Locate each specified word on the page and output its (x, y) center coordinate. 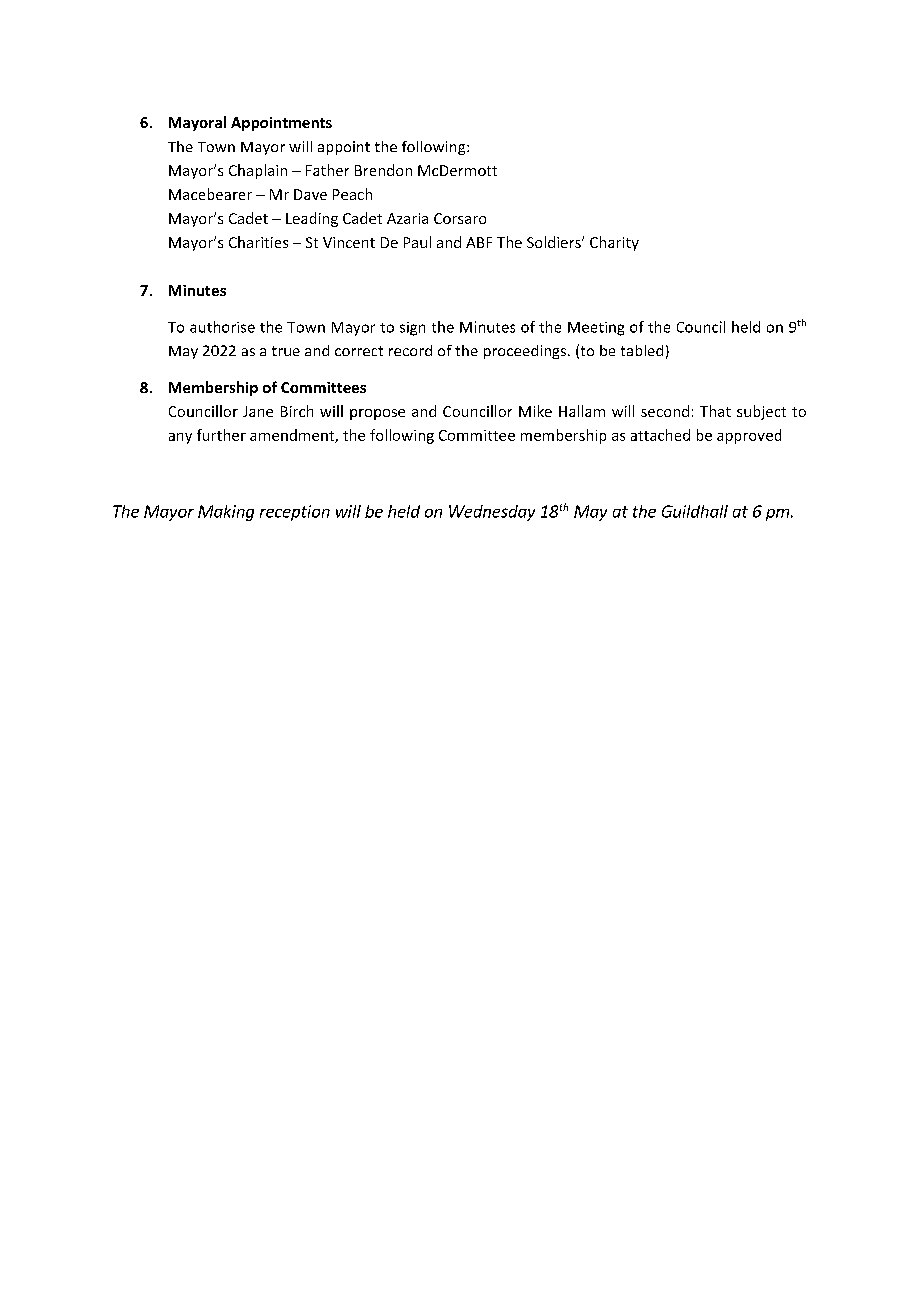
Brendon (383, 170)
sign (412, 329)
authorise (222, 327)
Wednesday (492, 513)
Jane (258, 411)
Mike (535, 411)
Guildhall (695, 511)
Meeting (596, 329)
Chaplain (258, 171)
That (715, 411)
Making (226, 513)
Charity (614, 243)
